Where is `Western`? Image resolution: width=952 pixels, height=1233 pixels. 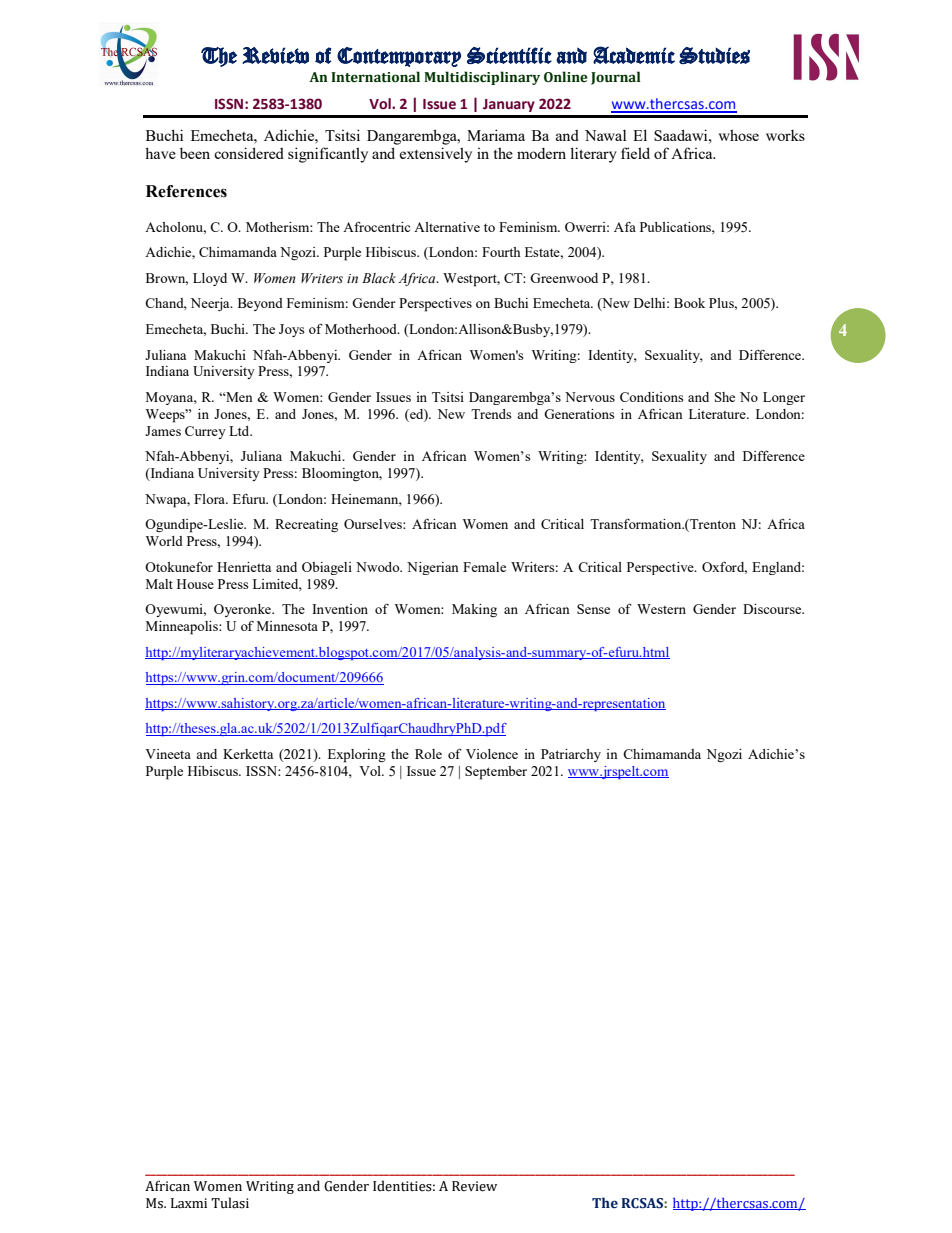 Western is located at coordinates (661, 609).
